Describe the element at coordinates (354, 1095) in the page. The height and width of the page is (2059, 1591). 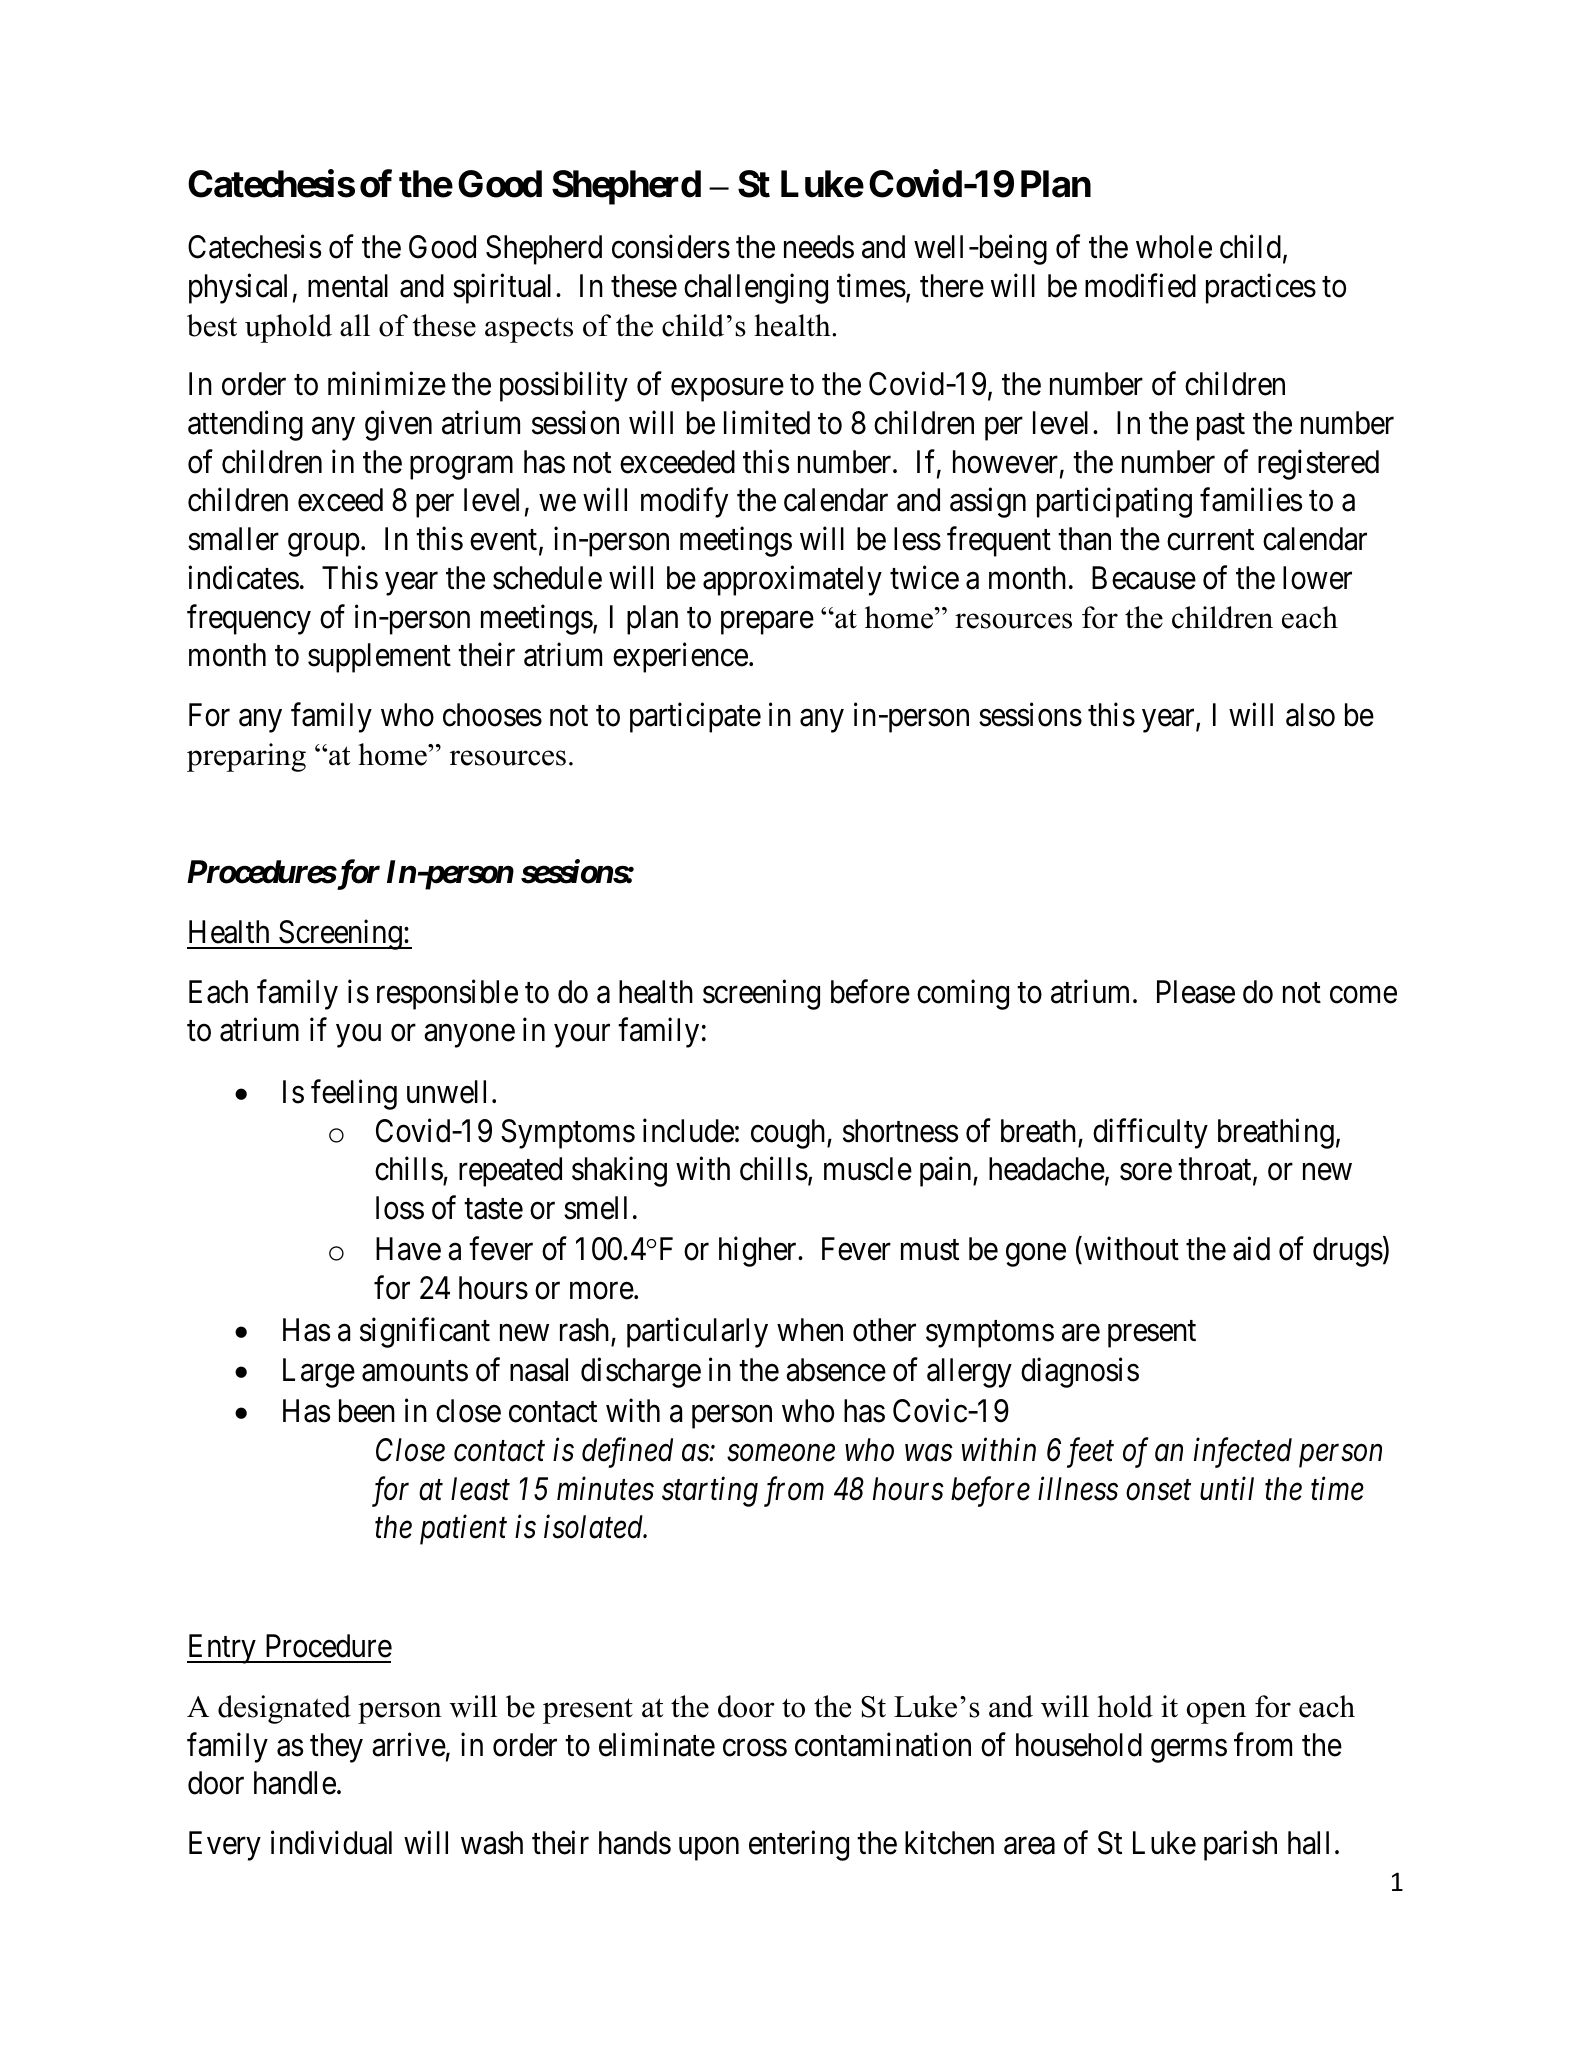
I see `feeling` at that location.
